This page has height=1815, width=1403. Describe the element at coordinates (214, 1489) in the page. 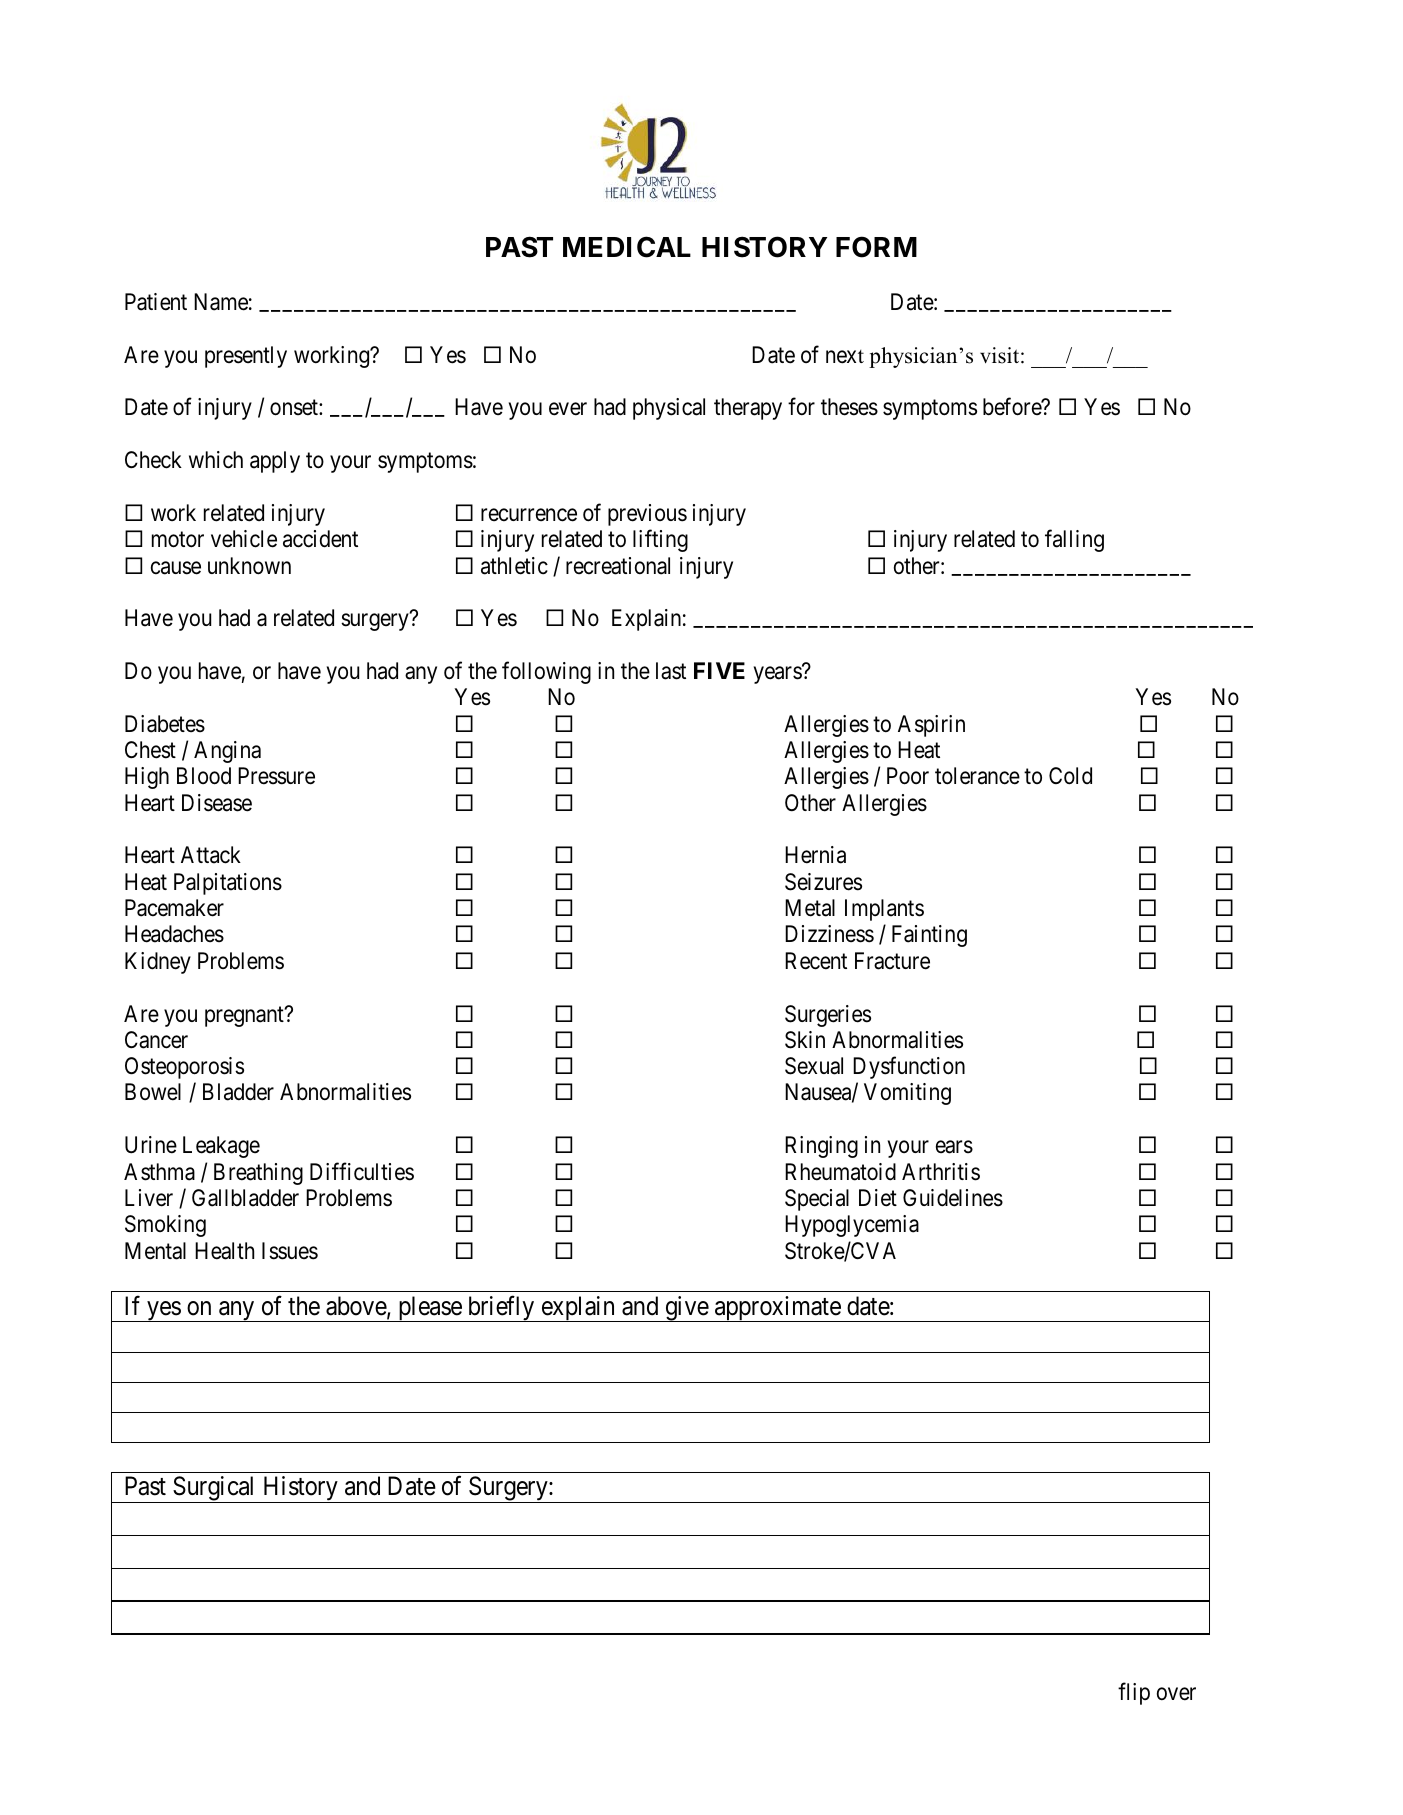

I see `Surgical` at that location.
